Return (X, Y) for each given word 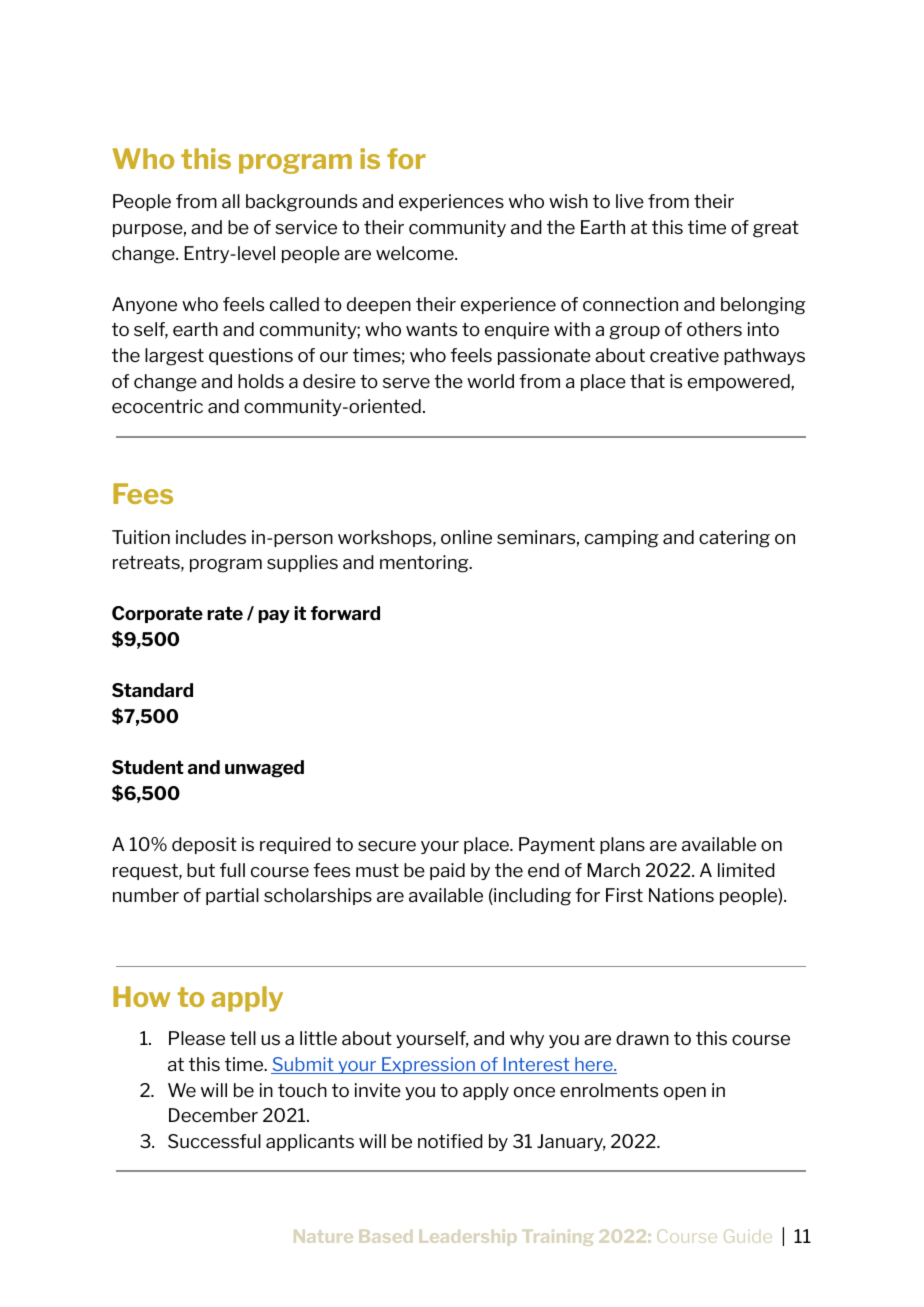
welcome (416, 253)
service (306, 227)
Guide (748, 1236)
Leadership (467, 1238)
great (776, 229)
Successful (214, 1141)
